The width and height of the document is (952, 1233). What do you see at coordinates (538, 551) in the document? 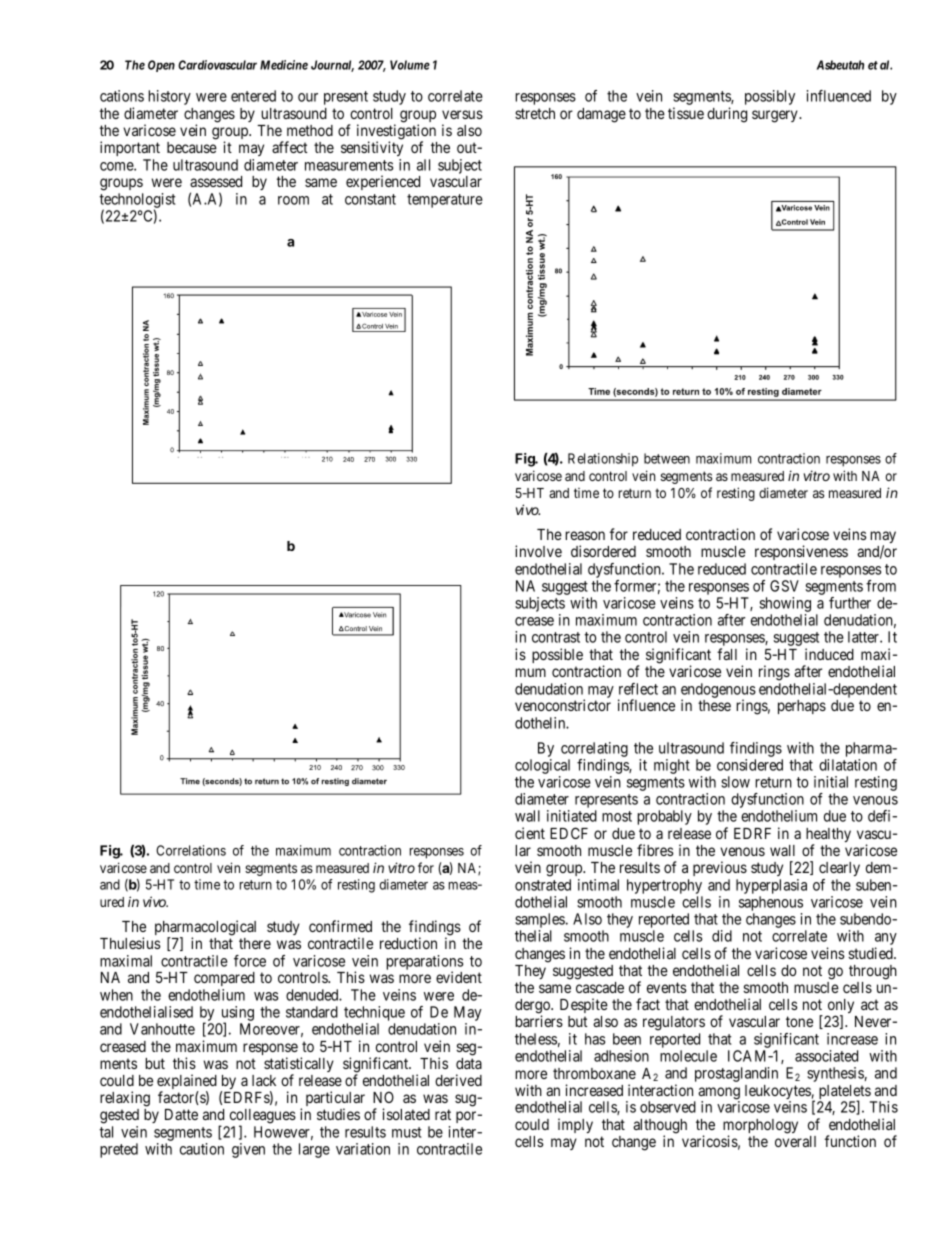
I see `involve` at bounding box center [538, 551].
